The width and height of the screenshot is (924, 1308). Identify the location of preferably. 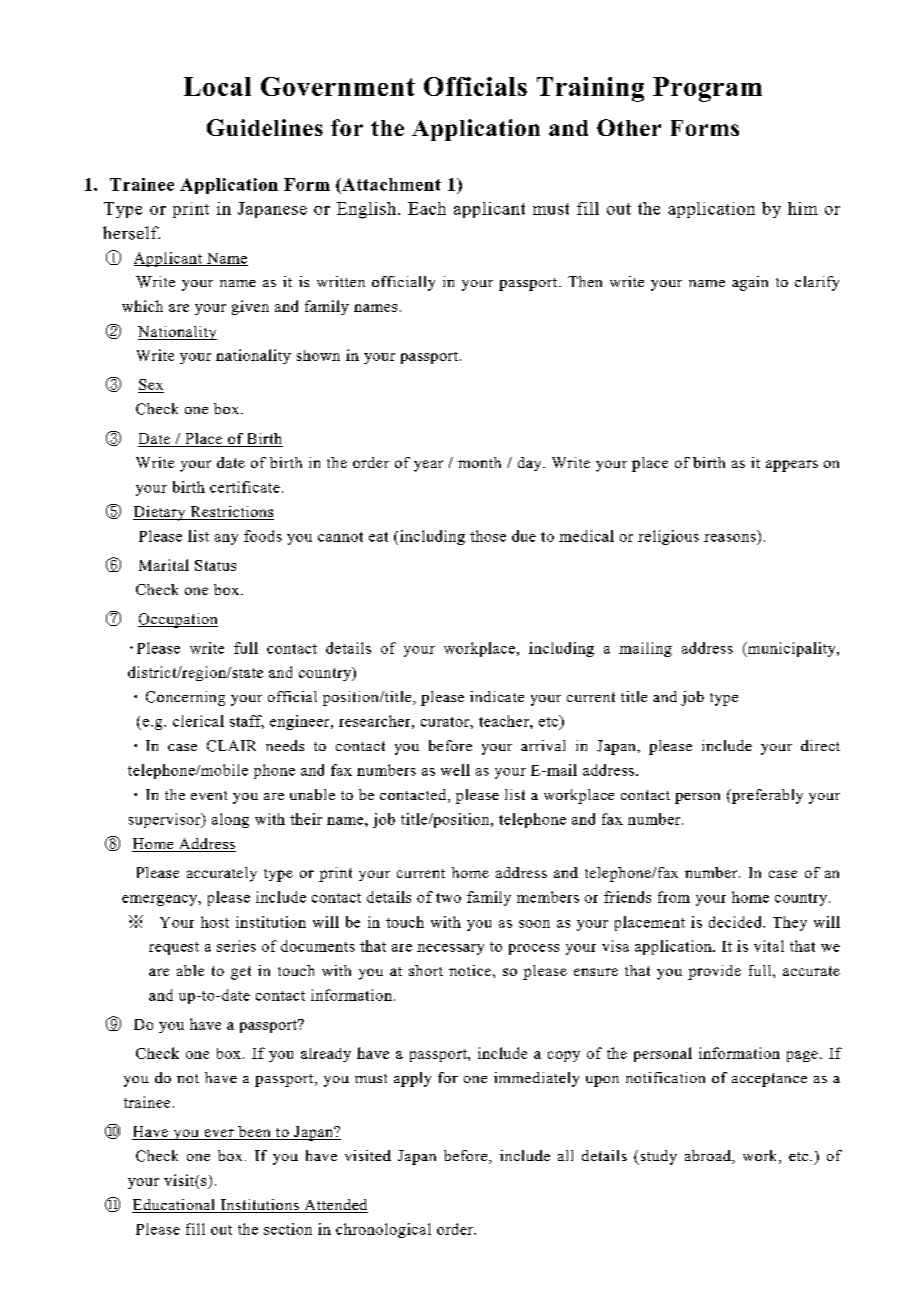
(766, 796).
